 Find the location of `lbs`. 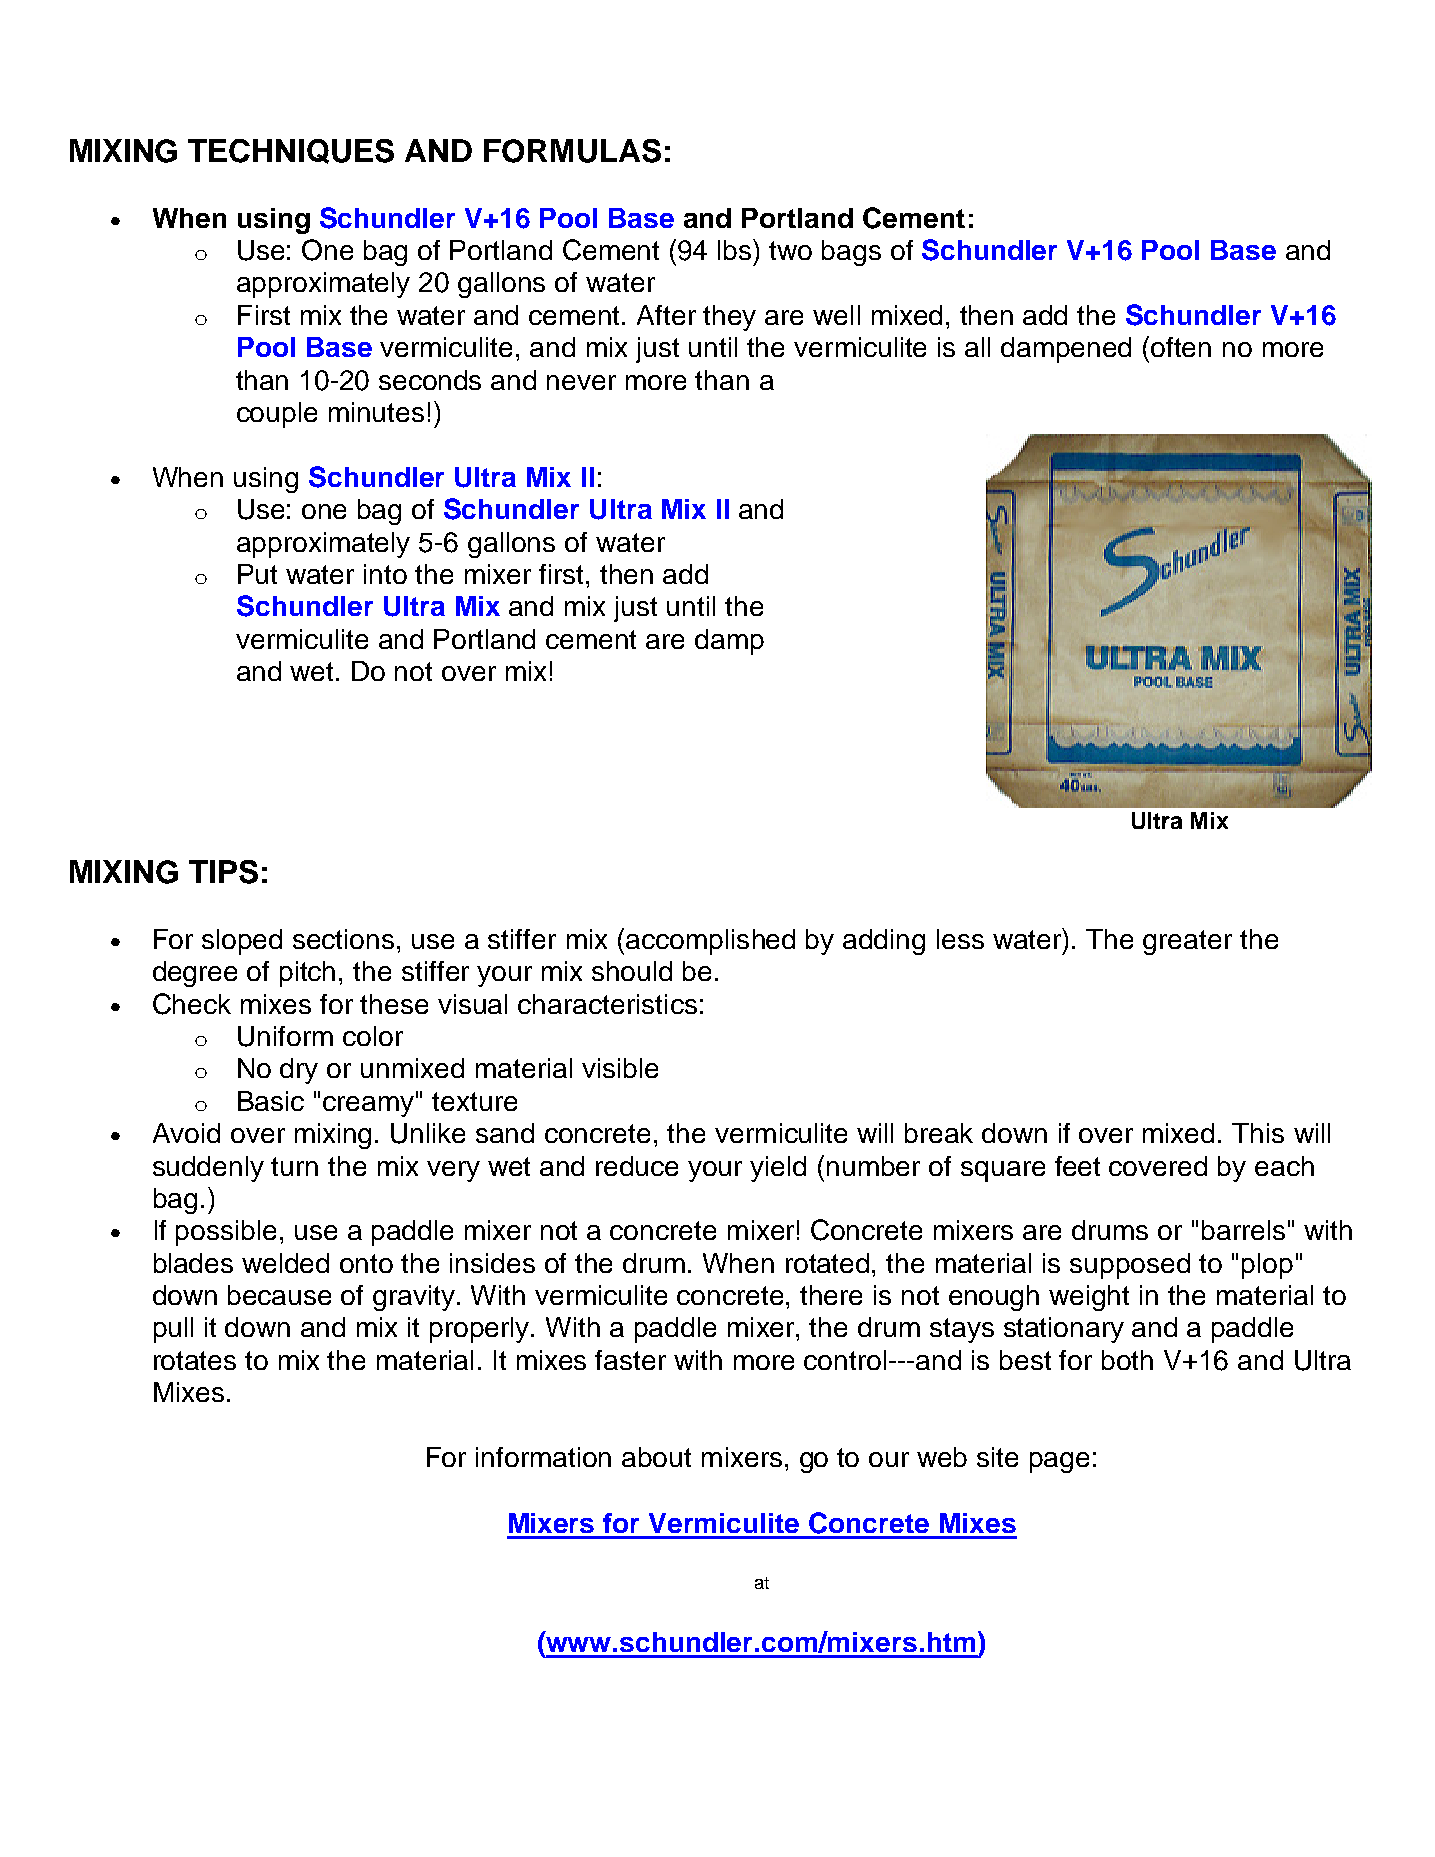

lbs is located at coordinates (736, 249).
